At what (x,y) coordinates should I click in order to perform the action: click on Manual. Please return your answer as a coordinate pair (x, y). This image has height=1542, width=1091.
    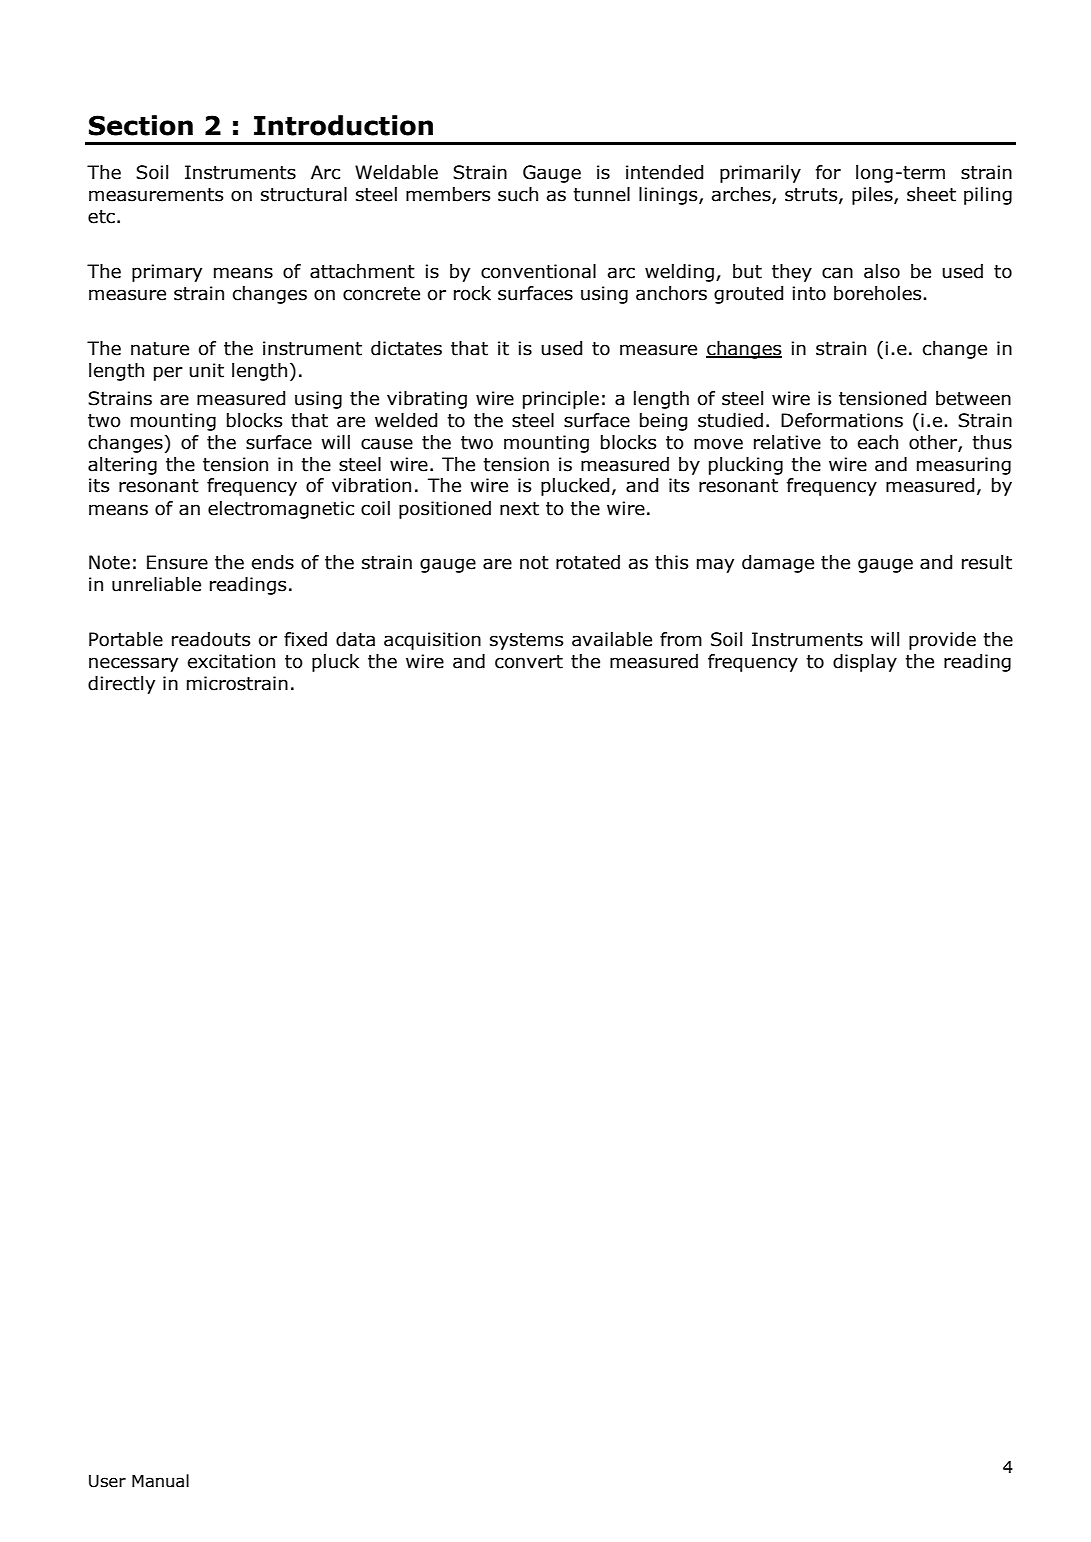
    Looking at the image, I should click on (160, 1481).
